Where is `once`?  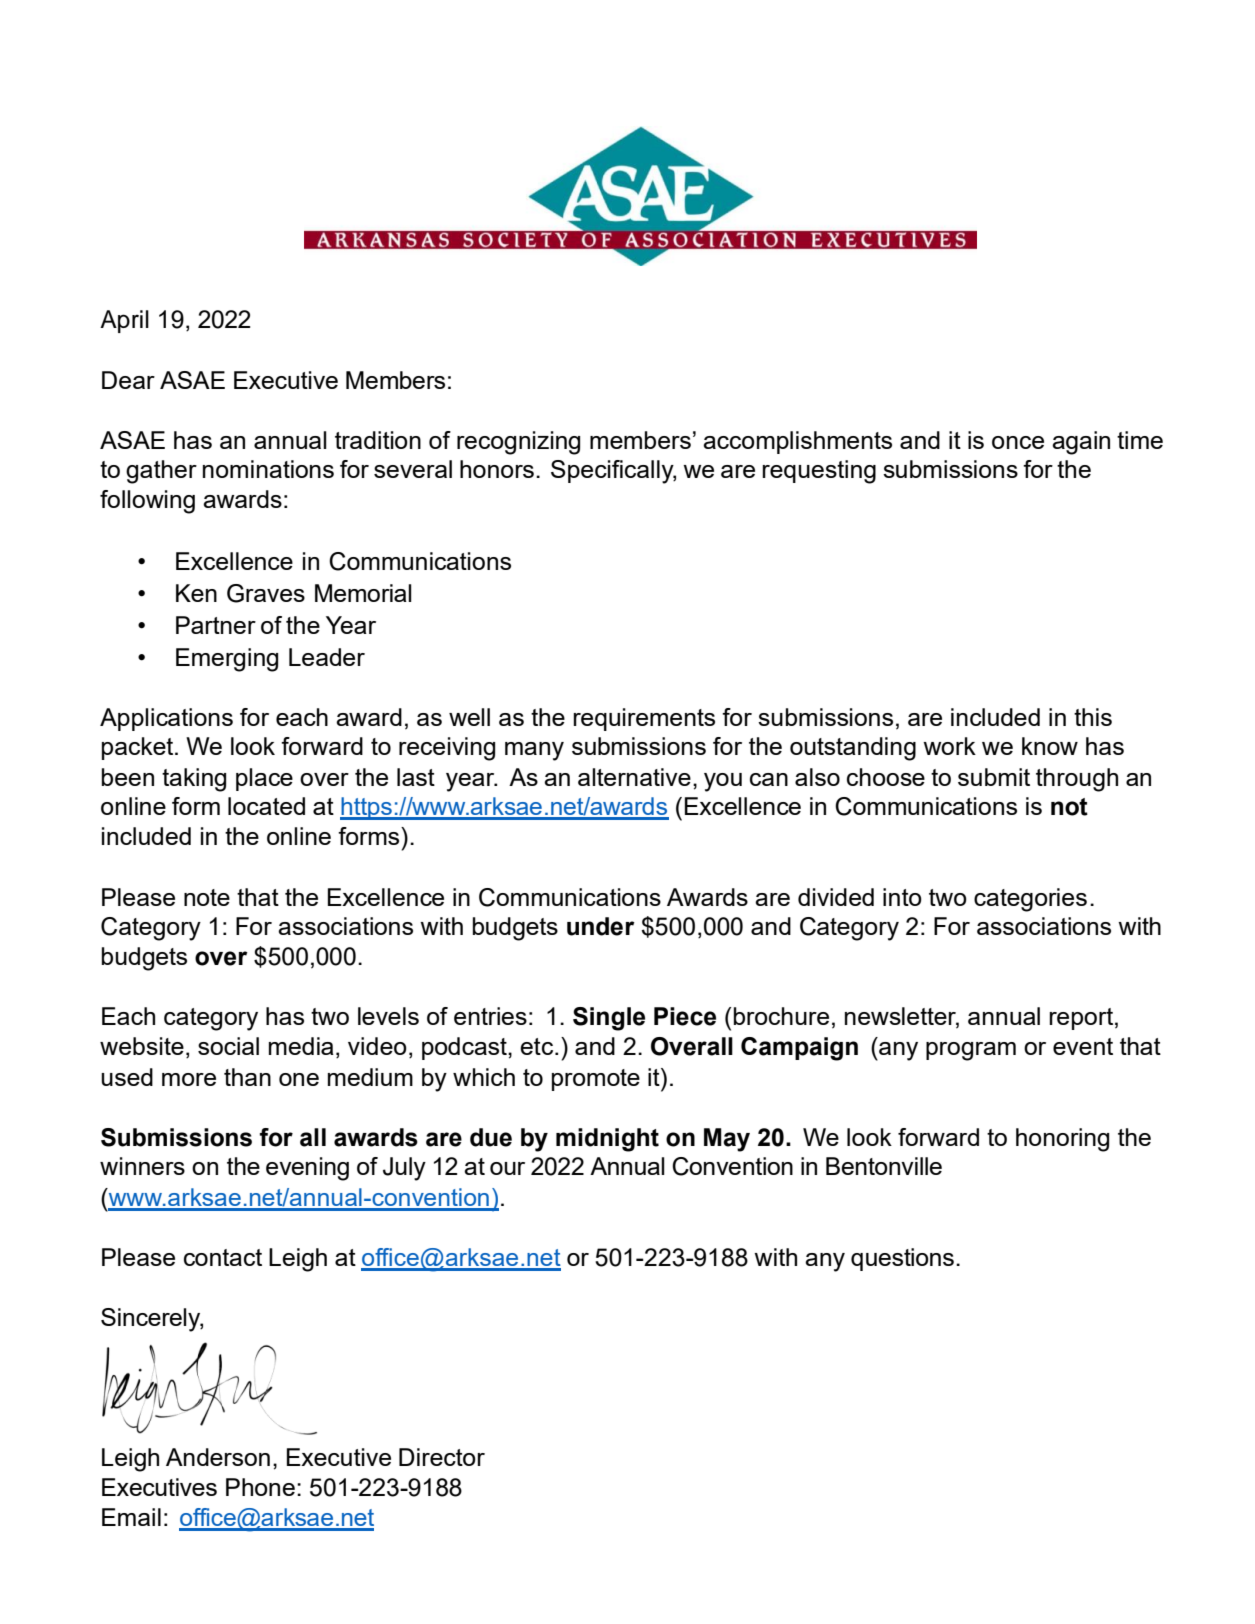
once is located at coordinates (1018, 442).
